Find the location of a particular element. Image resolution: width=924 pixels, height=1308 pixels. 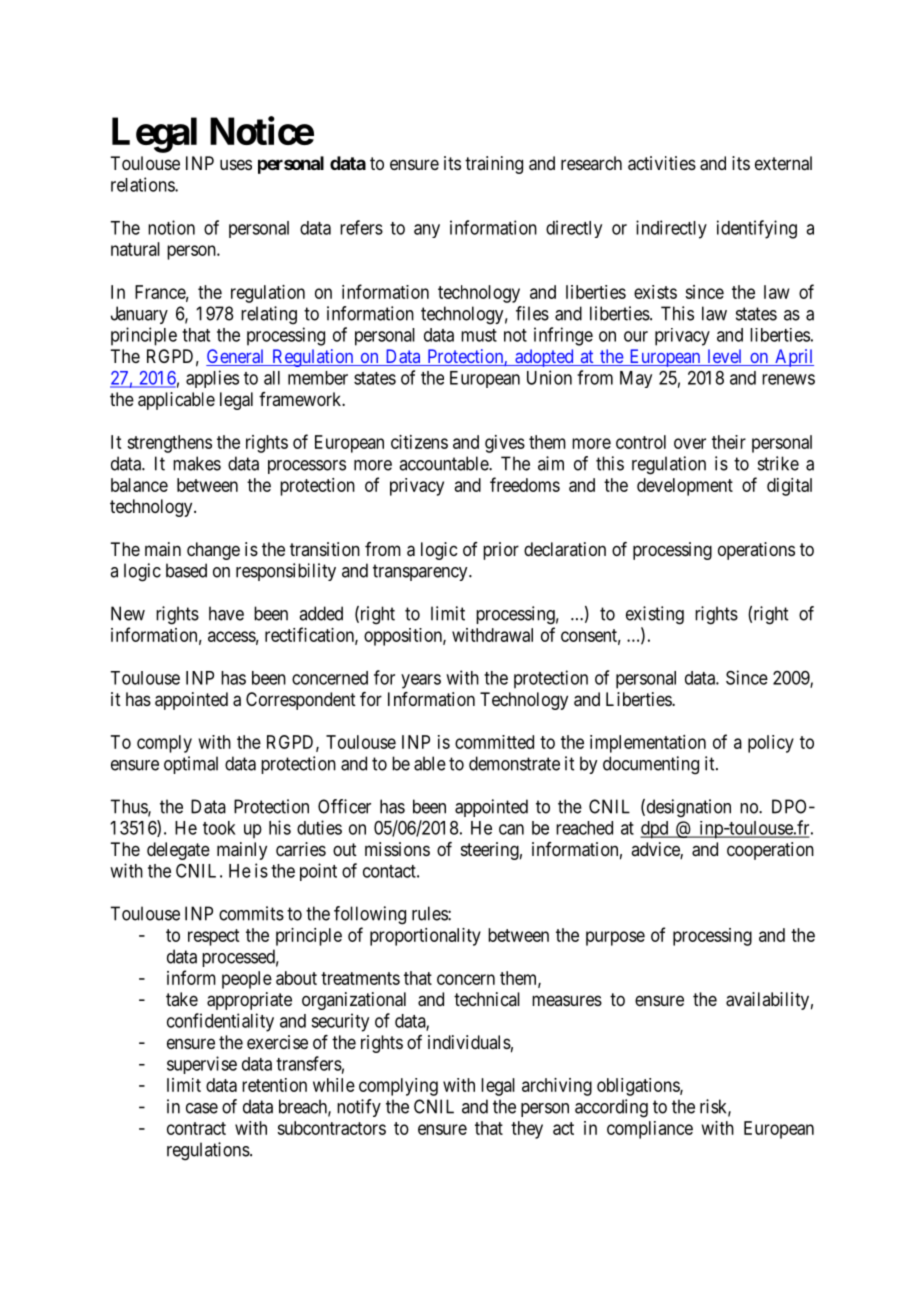

they is located at coordinates (527, 1130).
